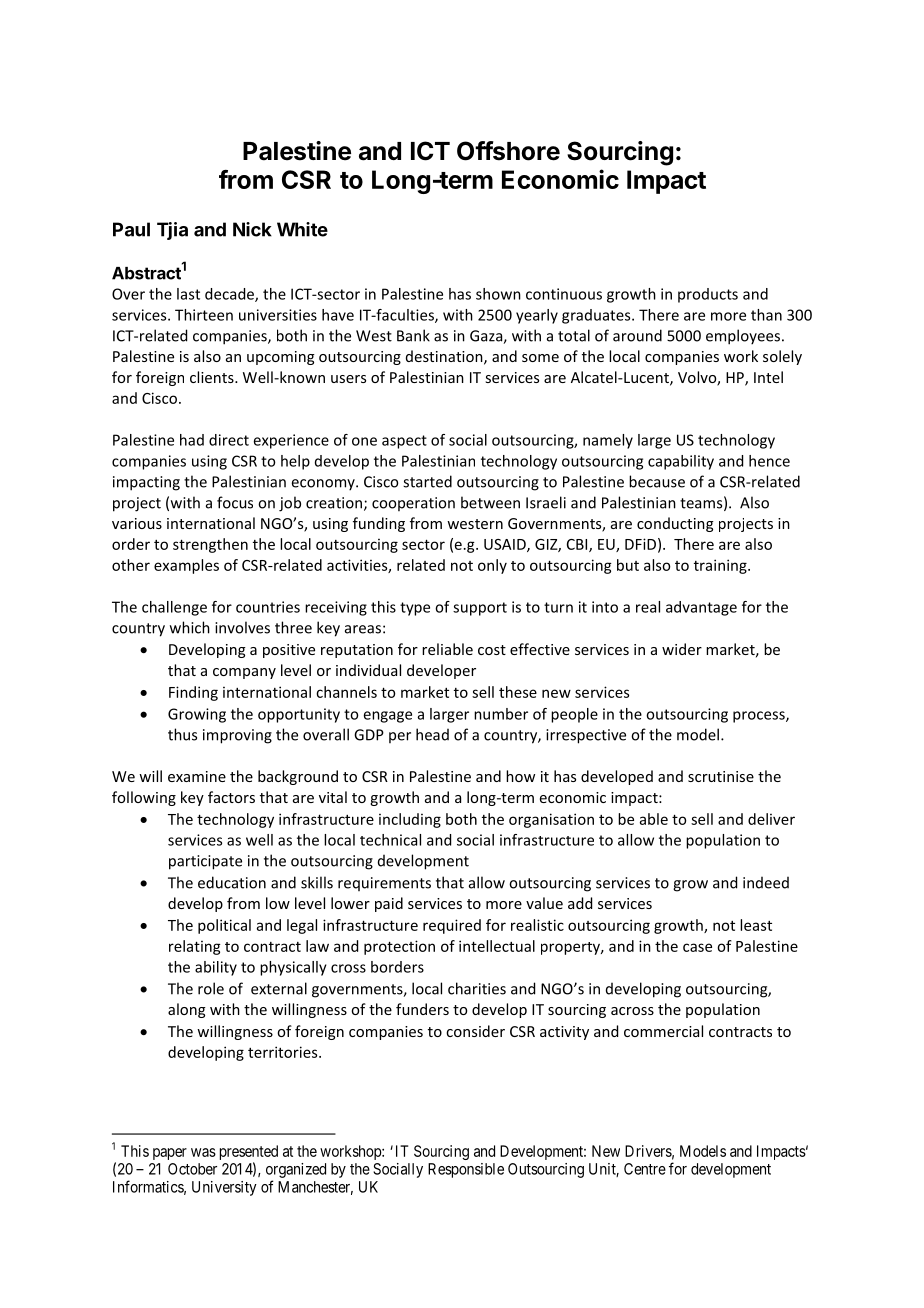 The image size is (924, 1308). Describe the element at coordinates (675, 524) in the screenshot. I see `conducting` at that location.
